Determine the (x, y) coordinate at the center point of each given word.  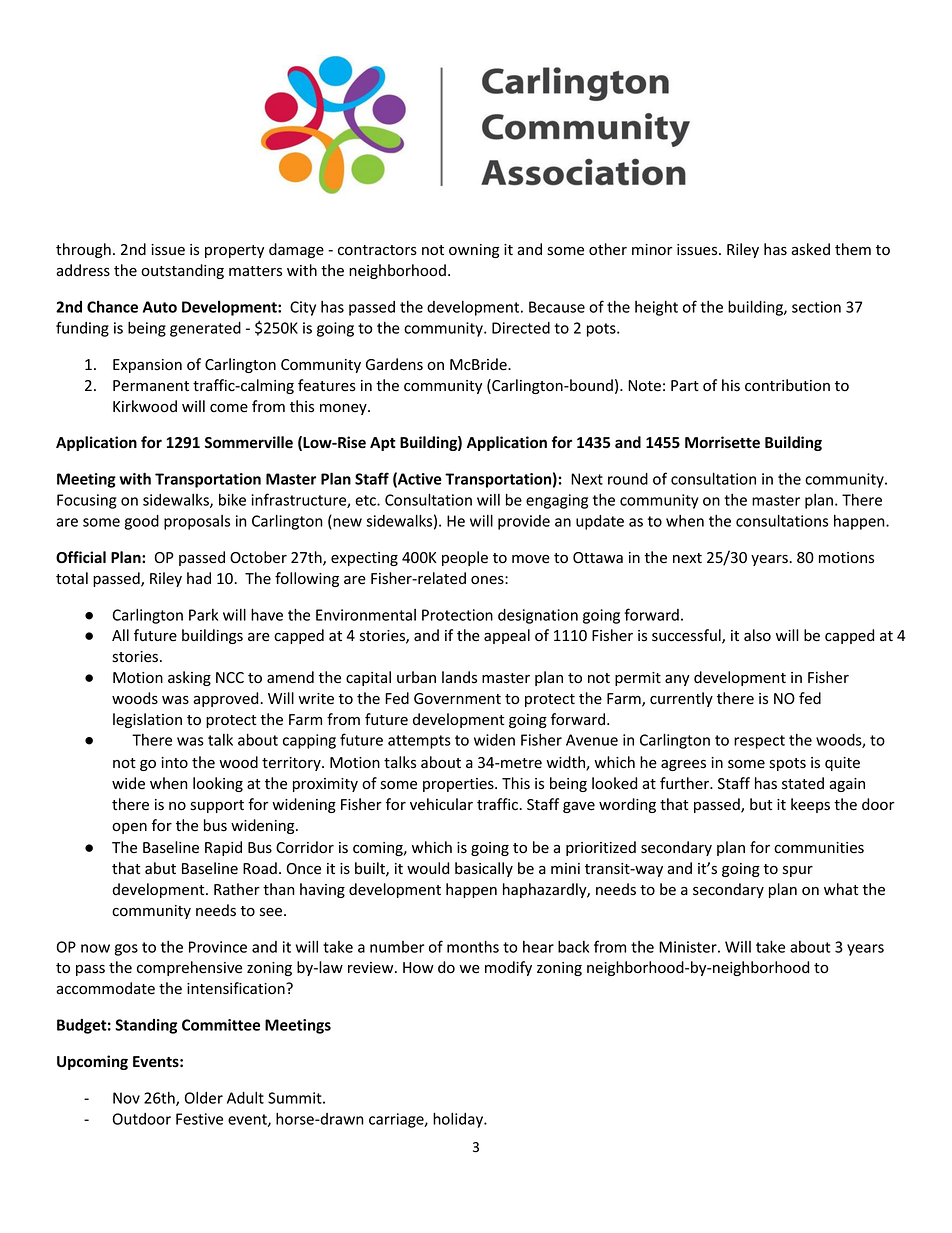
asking (189, 678)
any (677, 680)
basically (484, 869)
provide (524, 522)
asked (810, 249)
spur (798, 871)
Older (204, 1098)
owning (474, 251)
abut (160, 868)
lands (459, 677)
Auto (160, 307)
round (628, 479)
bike (232, 499)
